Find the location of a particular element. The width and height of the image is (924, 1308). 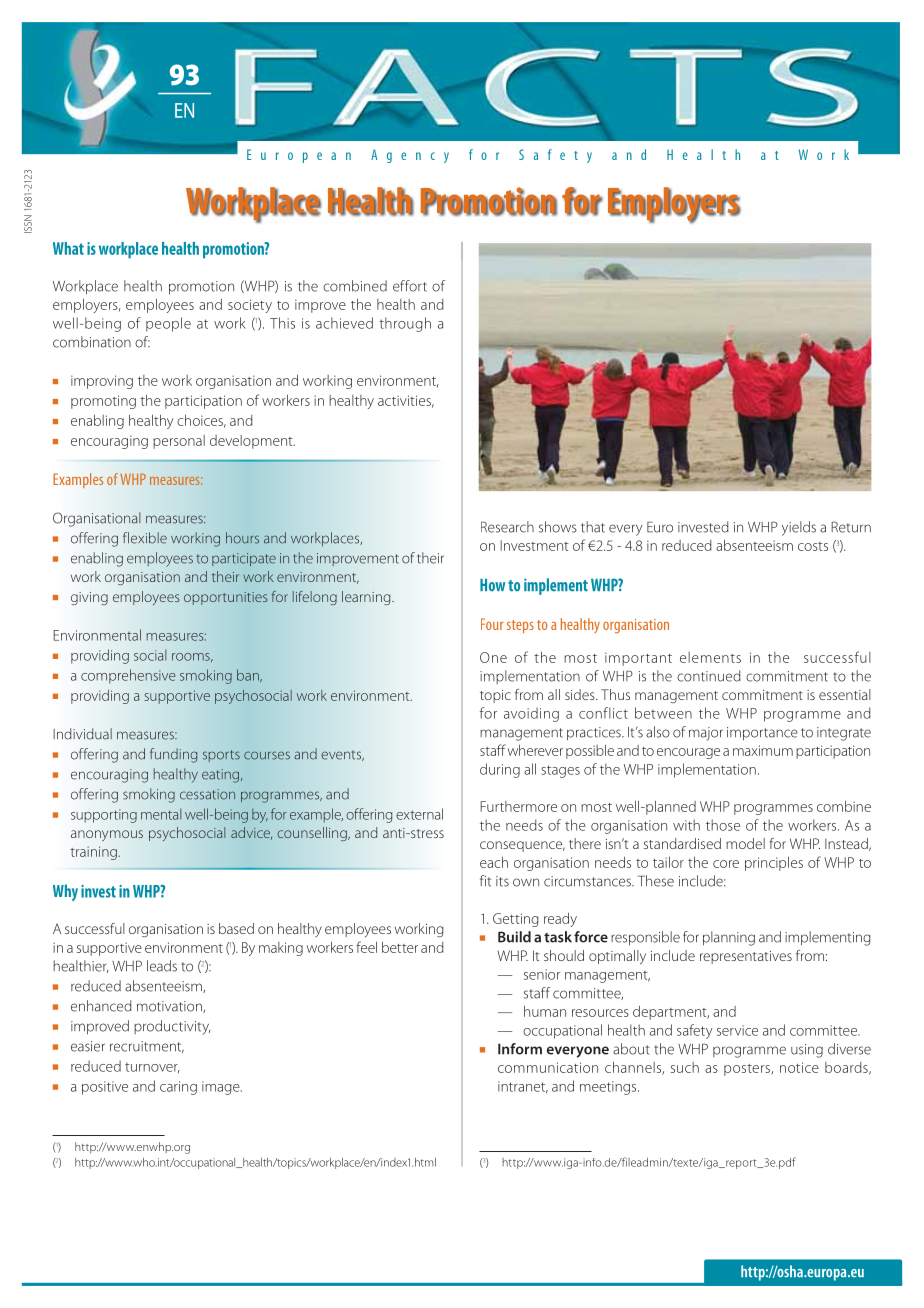

through is located at coordinates (405, 324).
